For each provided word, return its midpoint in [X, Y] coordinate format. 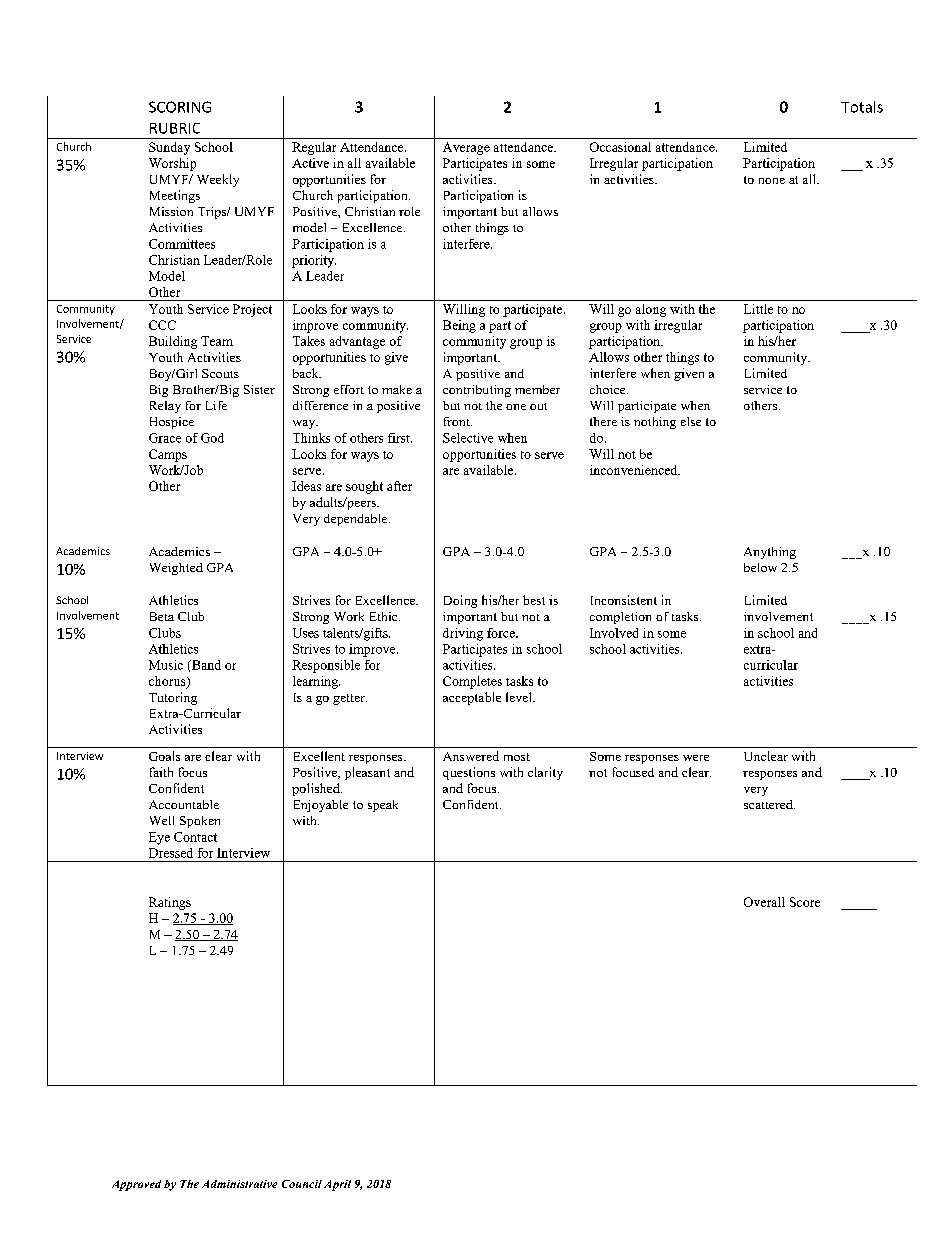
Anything [770, 553]
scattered [769, 804]
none [772, 181]
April [337, 1185]
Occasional [620, 147]
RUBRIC [175, 128]
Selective [468, 438]
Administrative [239, 1184]
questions [469, 773]
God [212, 438]
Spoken [200, 822]
